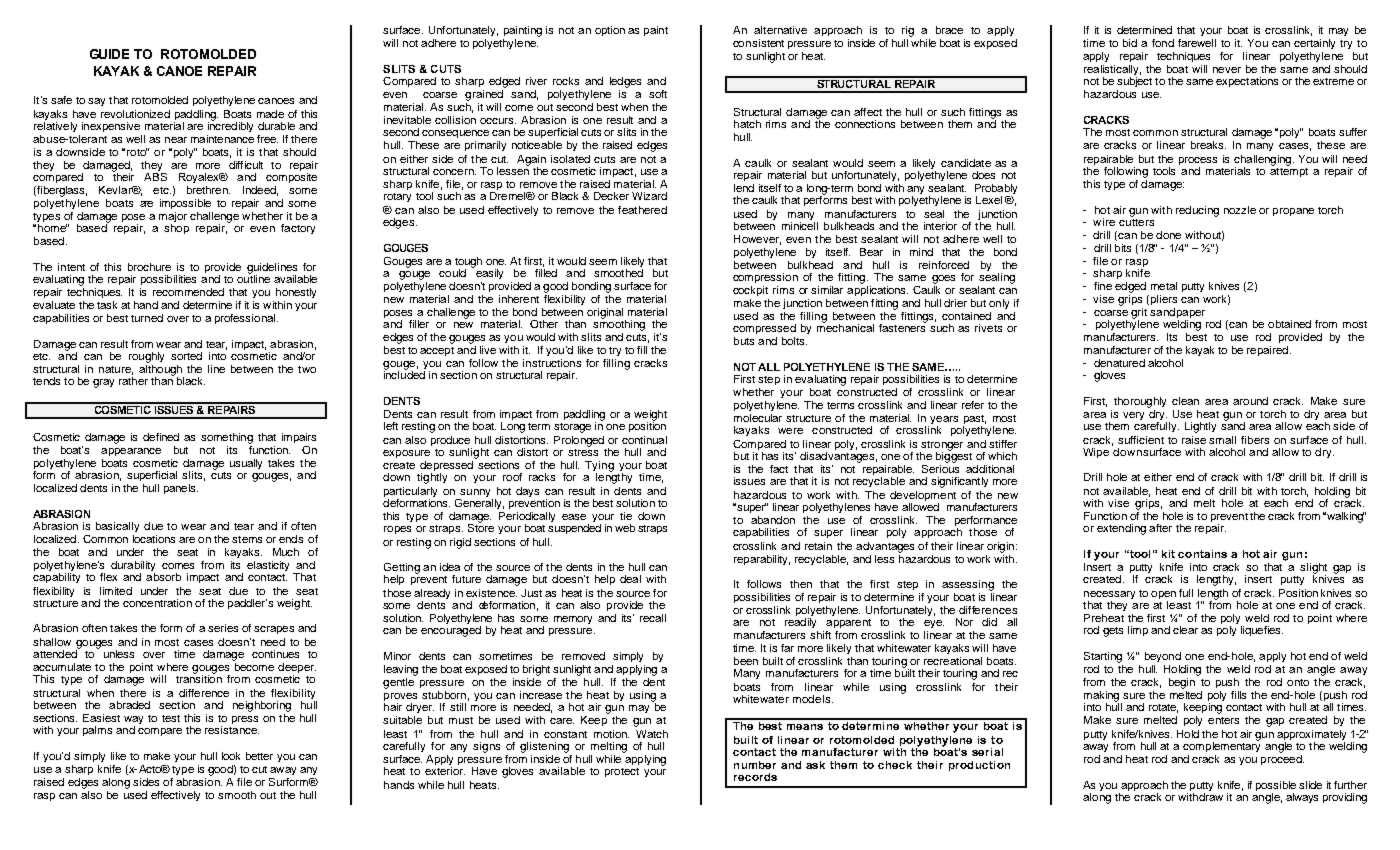 The width and height of the image is (1400, 850). Describe the element at coordinates (96, 102) in the image. I see `say` at that location.
